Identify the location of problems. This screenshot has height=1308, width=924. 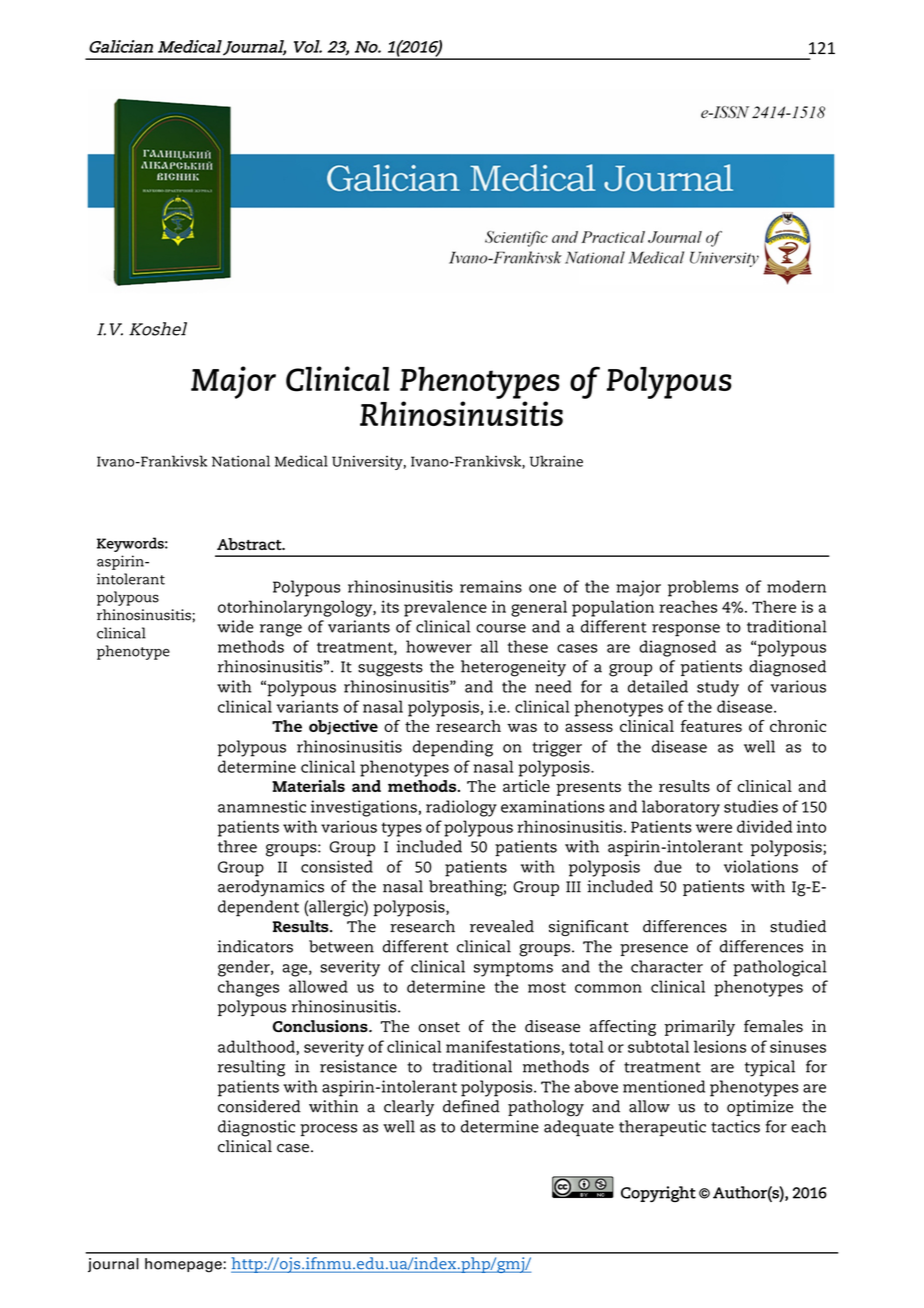
(703, 588).
